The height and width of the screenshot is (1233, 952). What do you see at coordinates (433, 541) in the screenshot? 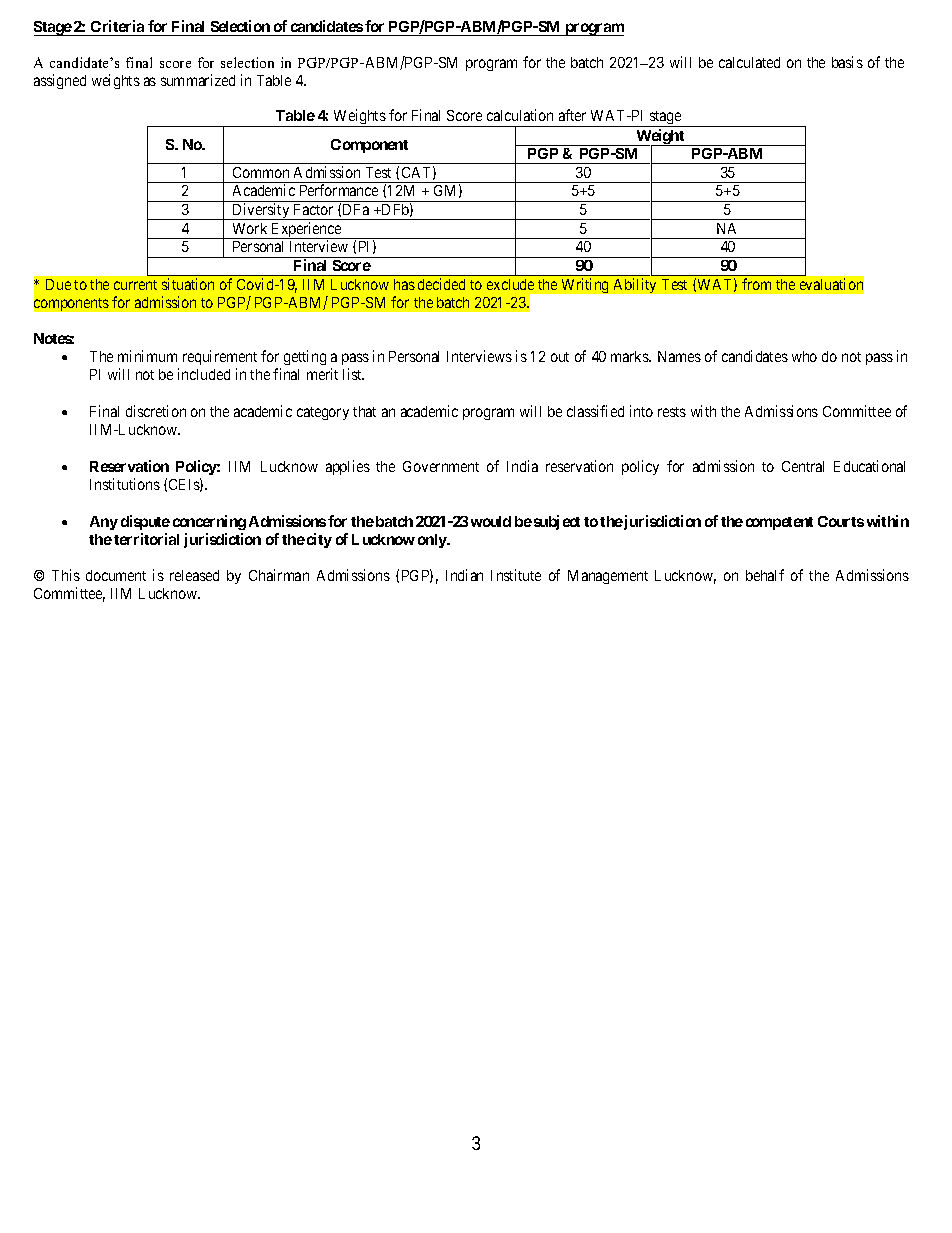
I see `only` at bounding box center [433, 541].
